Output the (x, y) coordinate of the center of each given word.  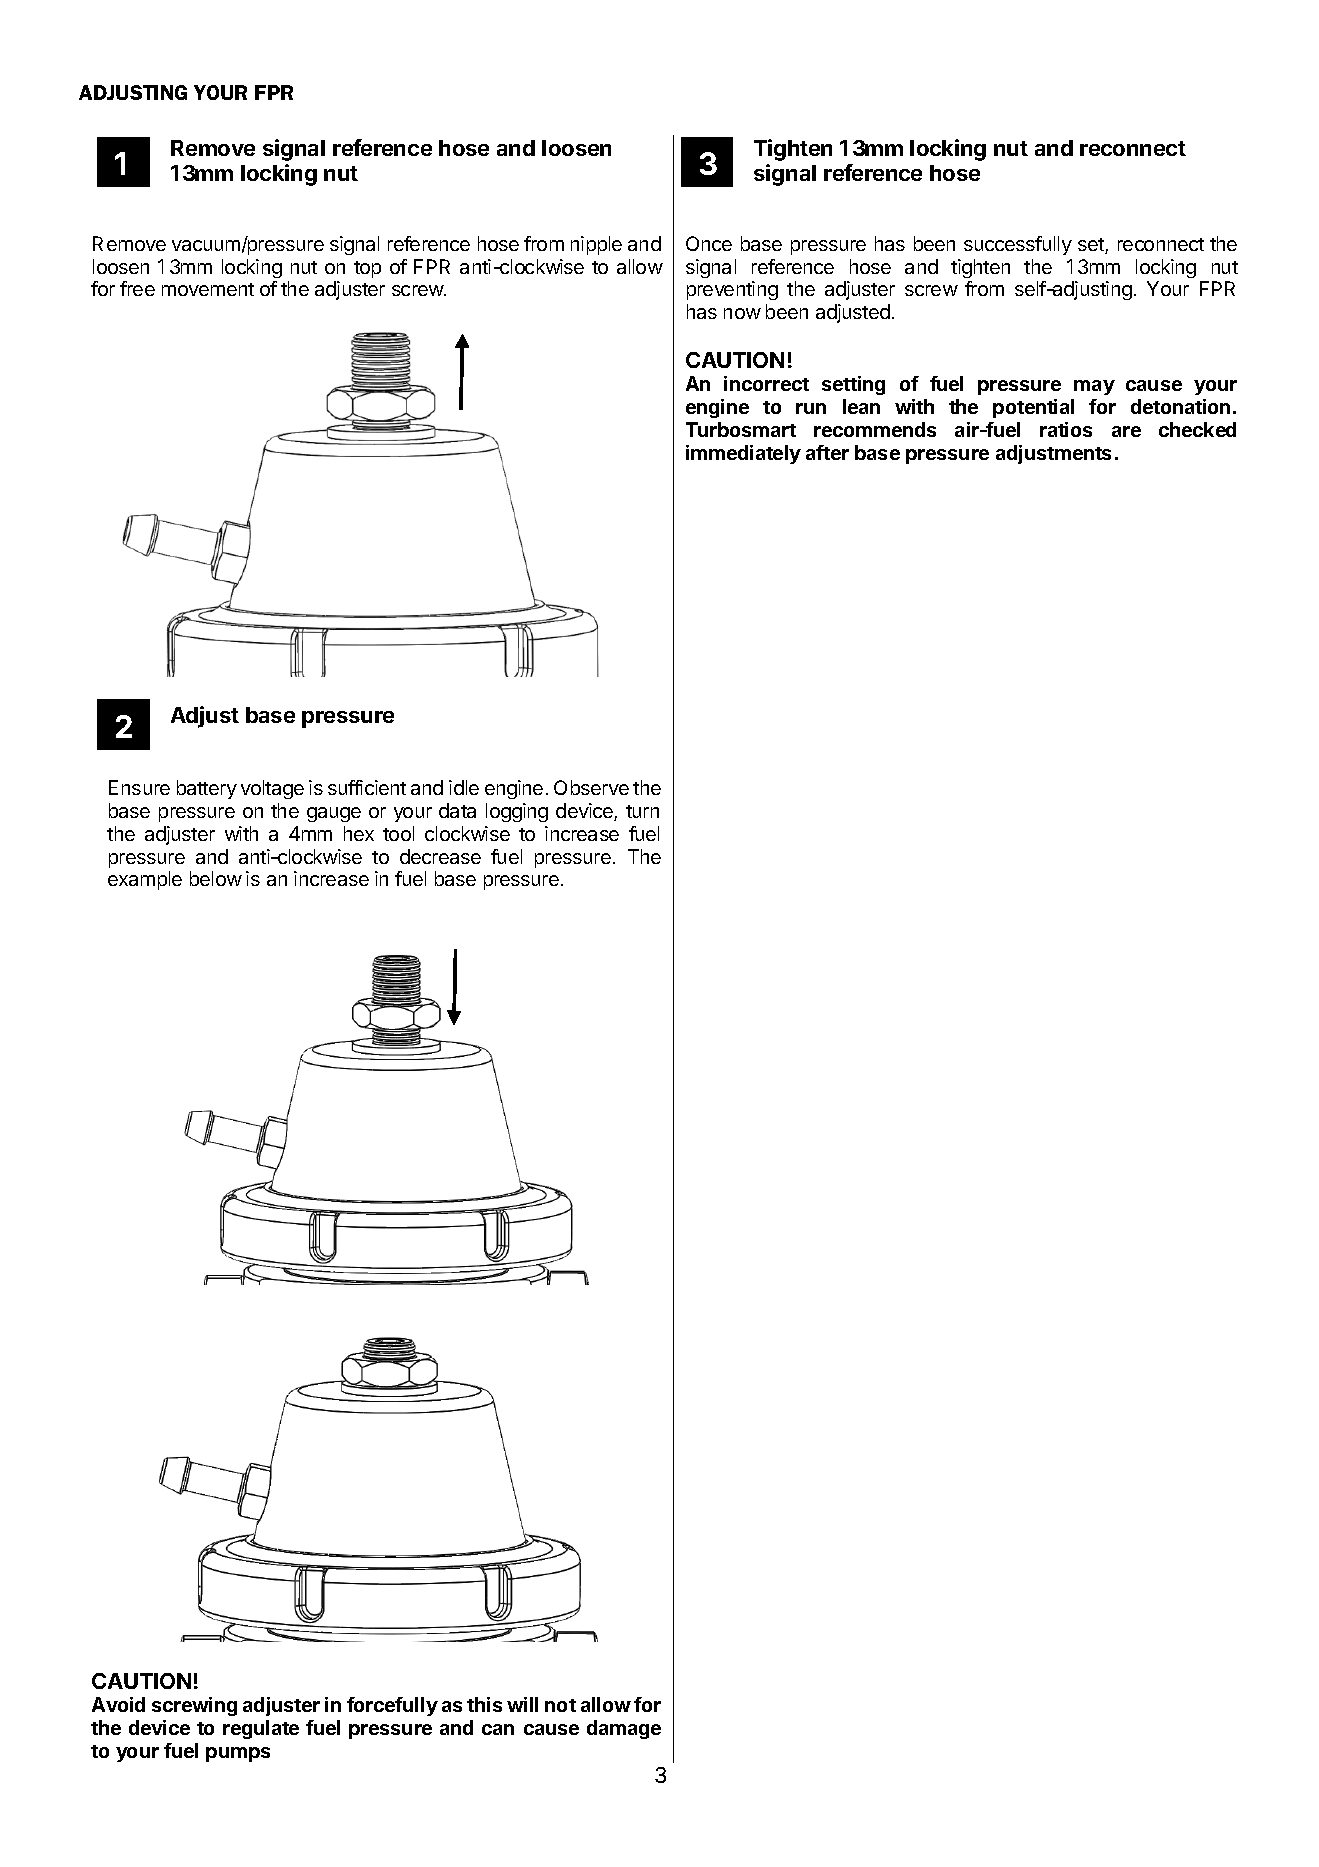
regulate (261, 1729)
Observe (591, 787)
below (216, 878)
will (522, 1704)
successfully (1018, 245)
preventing (732, 290)
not (560, 1705)
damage (624, 1729)
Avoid (118, 1704)
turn (642, 811)
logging (517, 812)
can (498, 1729)
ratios (1066, 429)
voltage (272, 789)
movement (208, 289)
